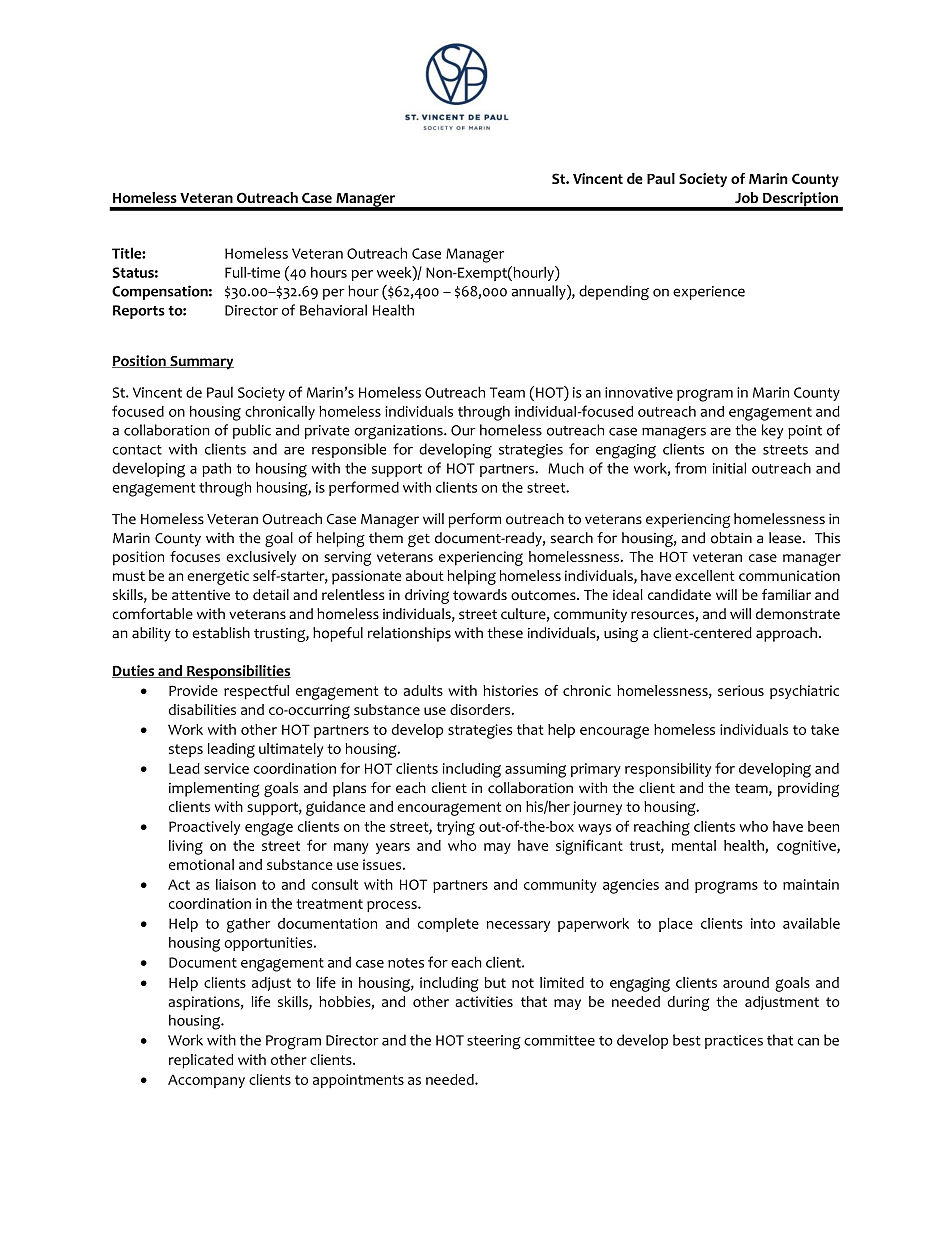 This document has width=952, height=1233. Describe the element at coordinates (201, 1061) in the document. I see `replicated` at that location.
